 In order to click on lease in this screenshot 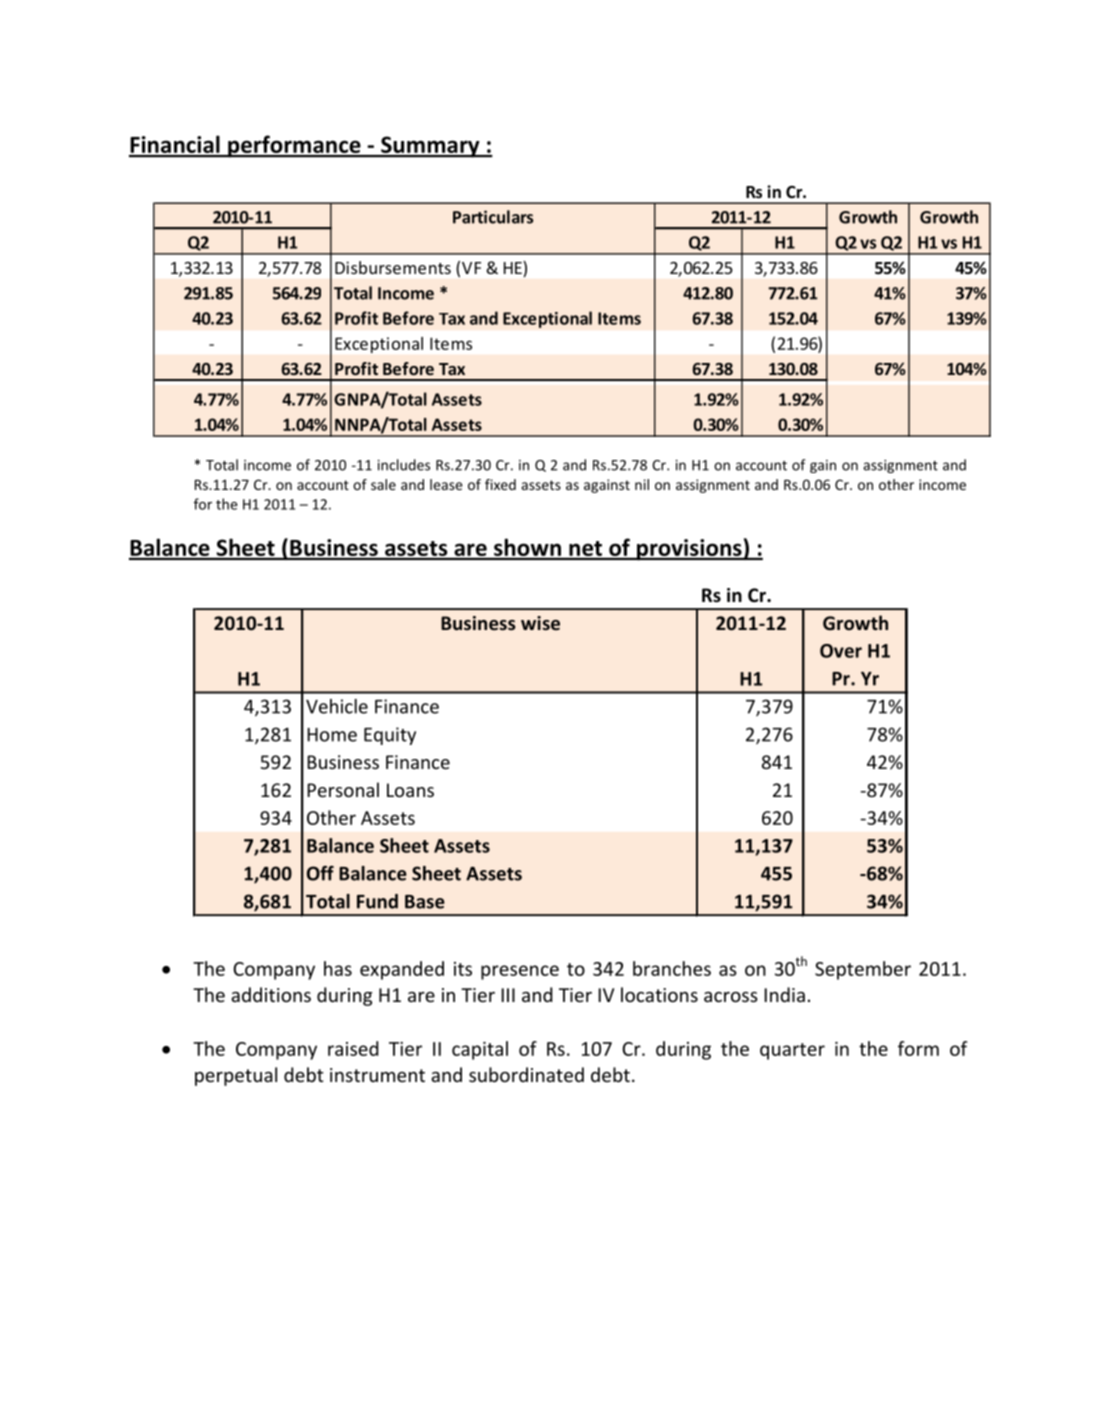, I will do `click(446, 484)`.
